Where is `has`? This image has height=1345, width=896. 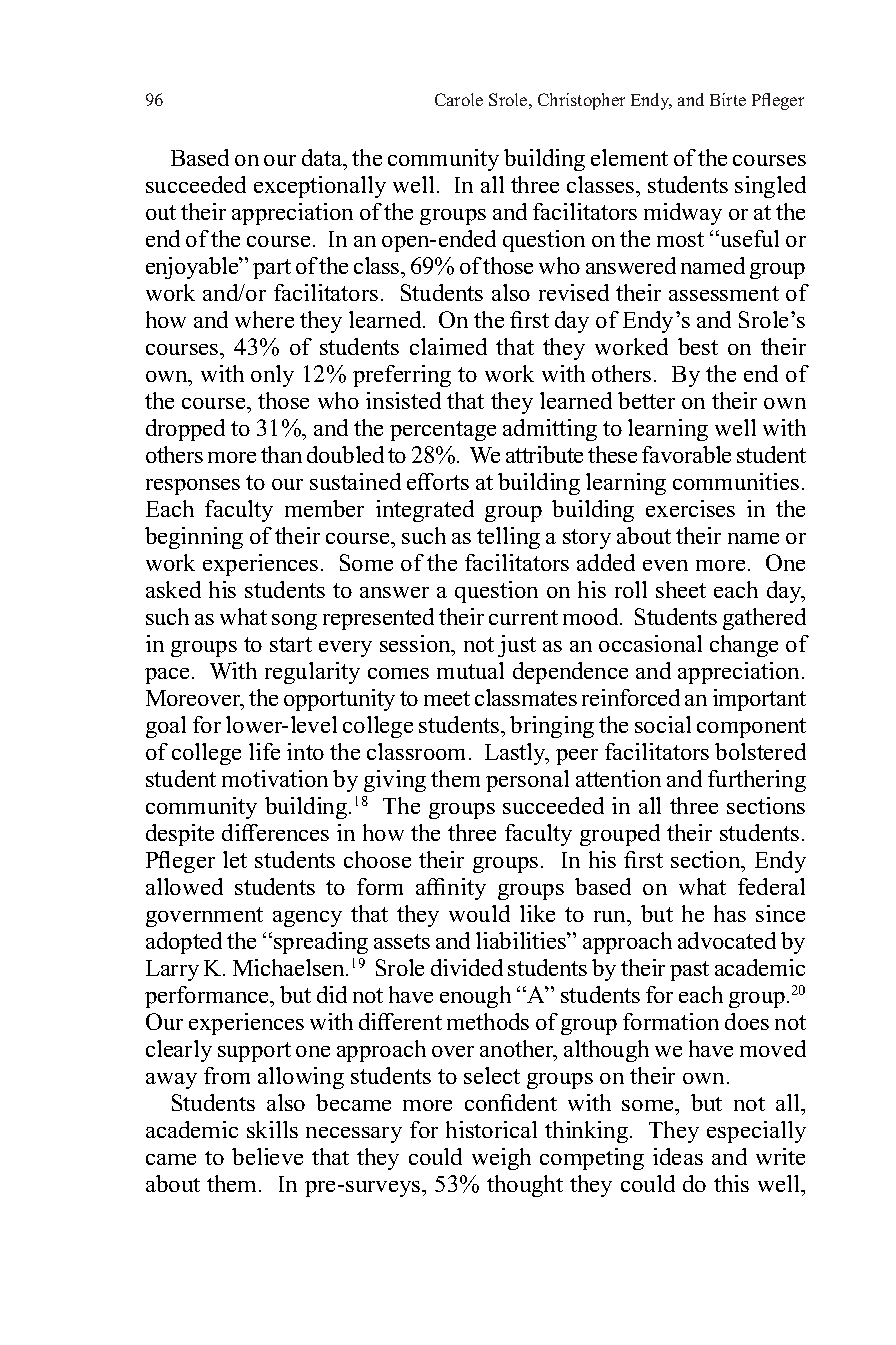 has is located at coordinates (730, 913).
